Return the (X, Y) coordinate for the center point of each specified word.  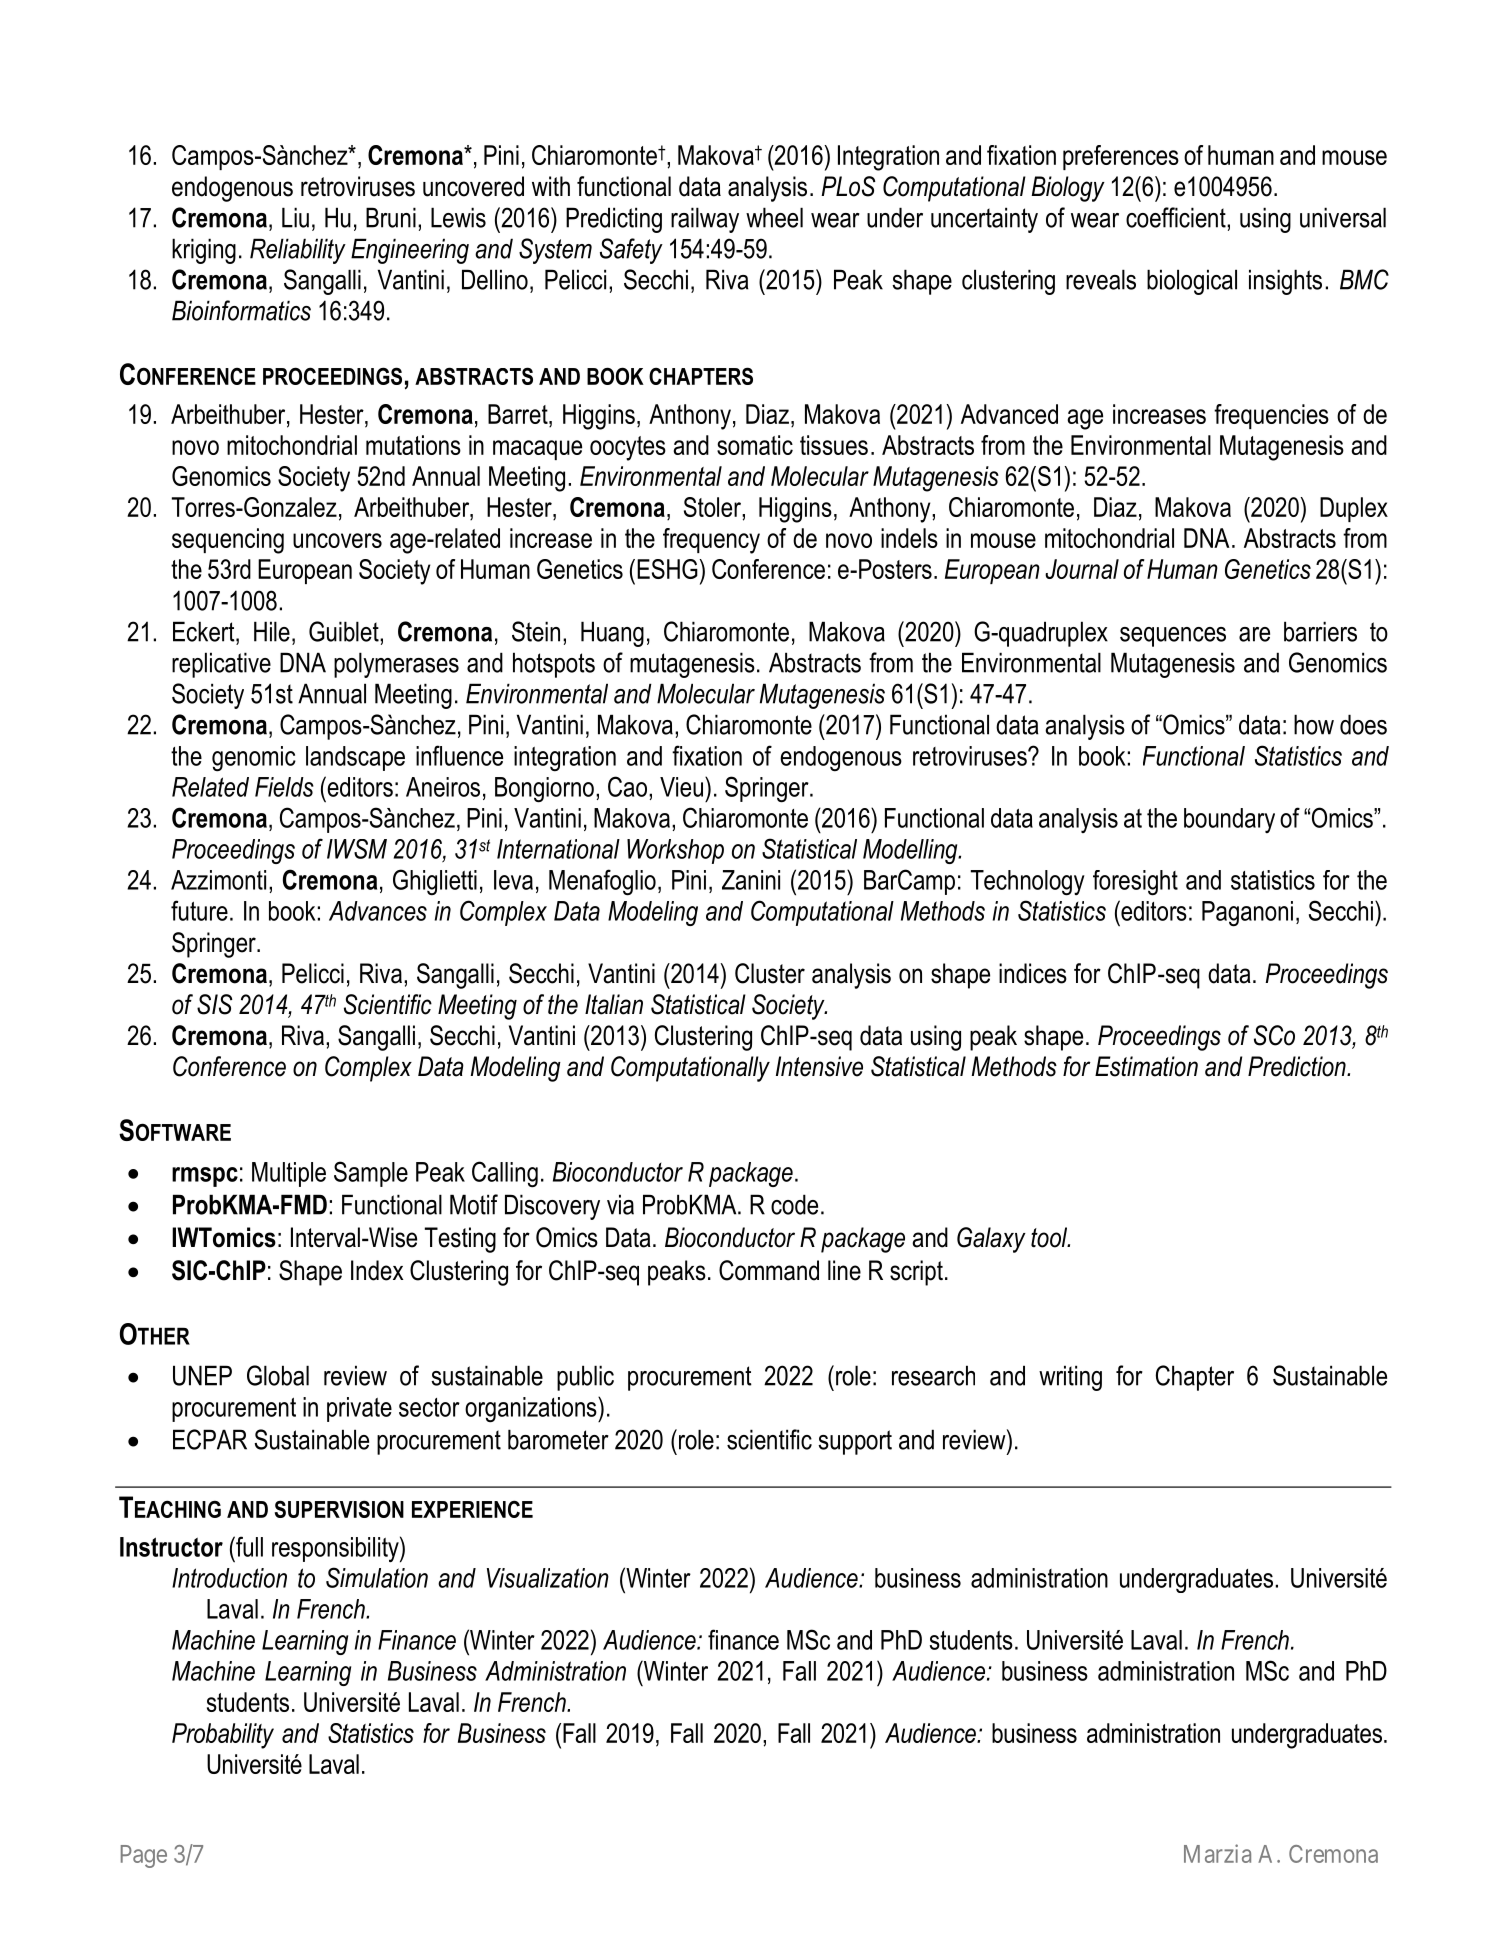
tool (1050, 1237)
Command (769, 1270)
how (1314, 724)
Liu (295, 217)
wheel (774, 217)
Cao (627, 786)
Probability (223, 1736)
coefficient (1177, 217)
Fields (284, 787)
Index (377, 1270)
